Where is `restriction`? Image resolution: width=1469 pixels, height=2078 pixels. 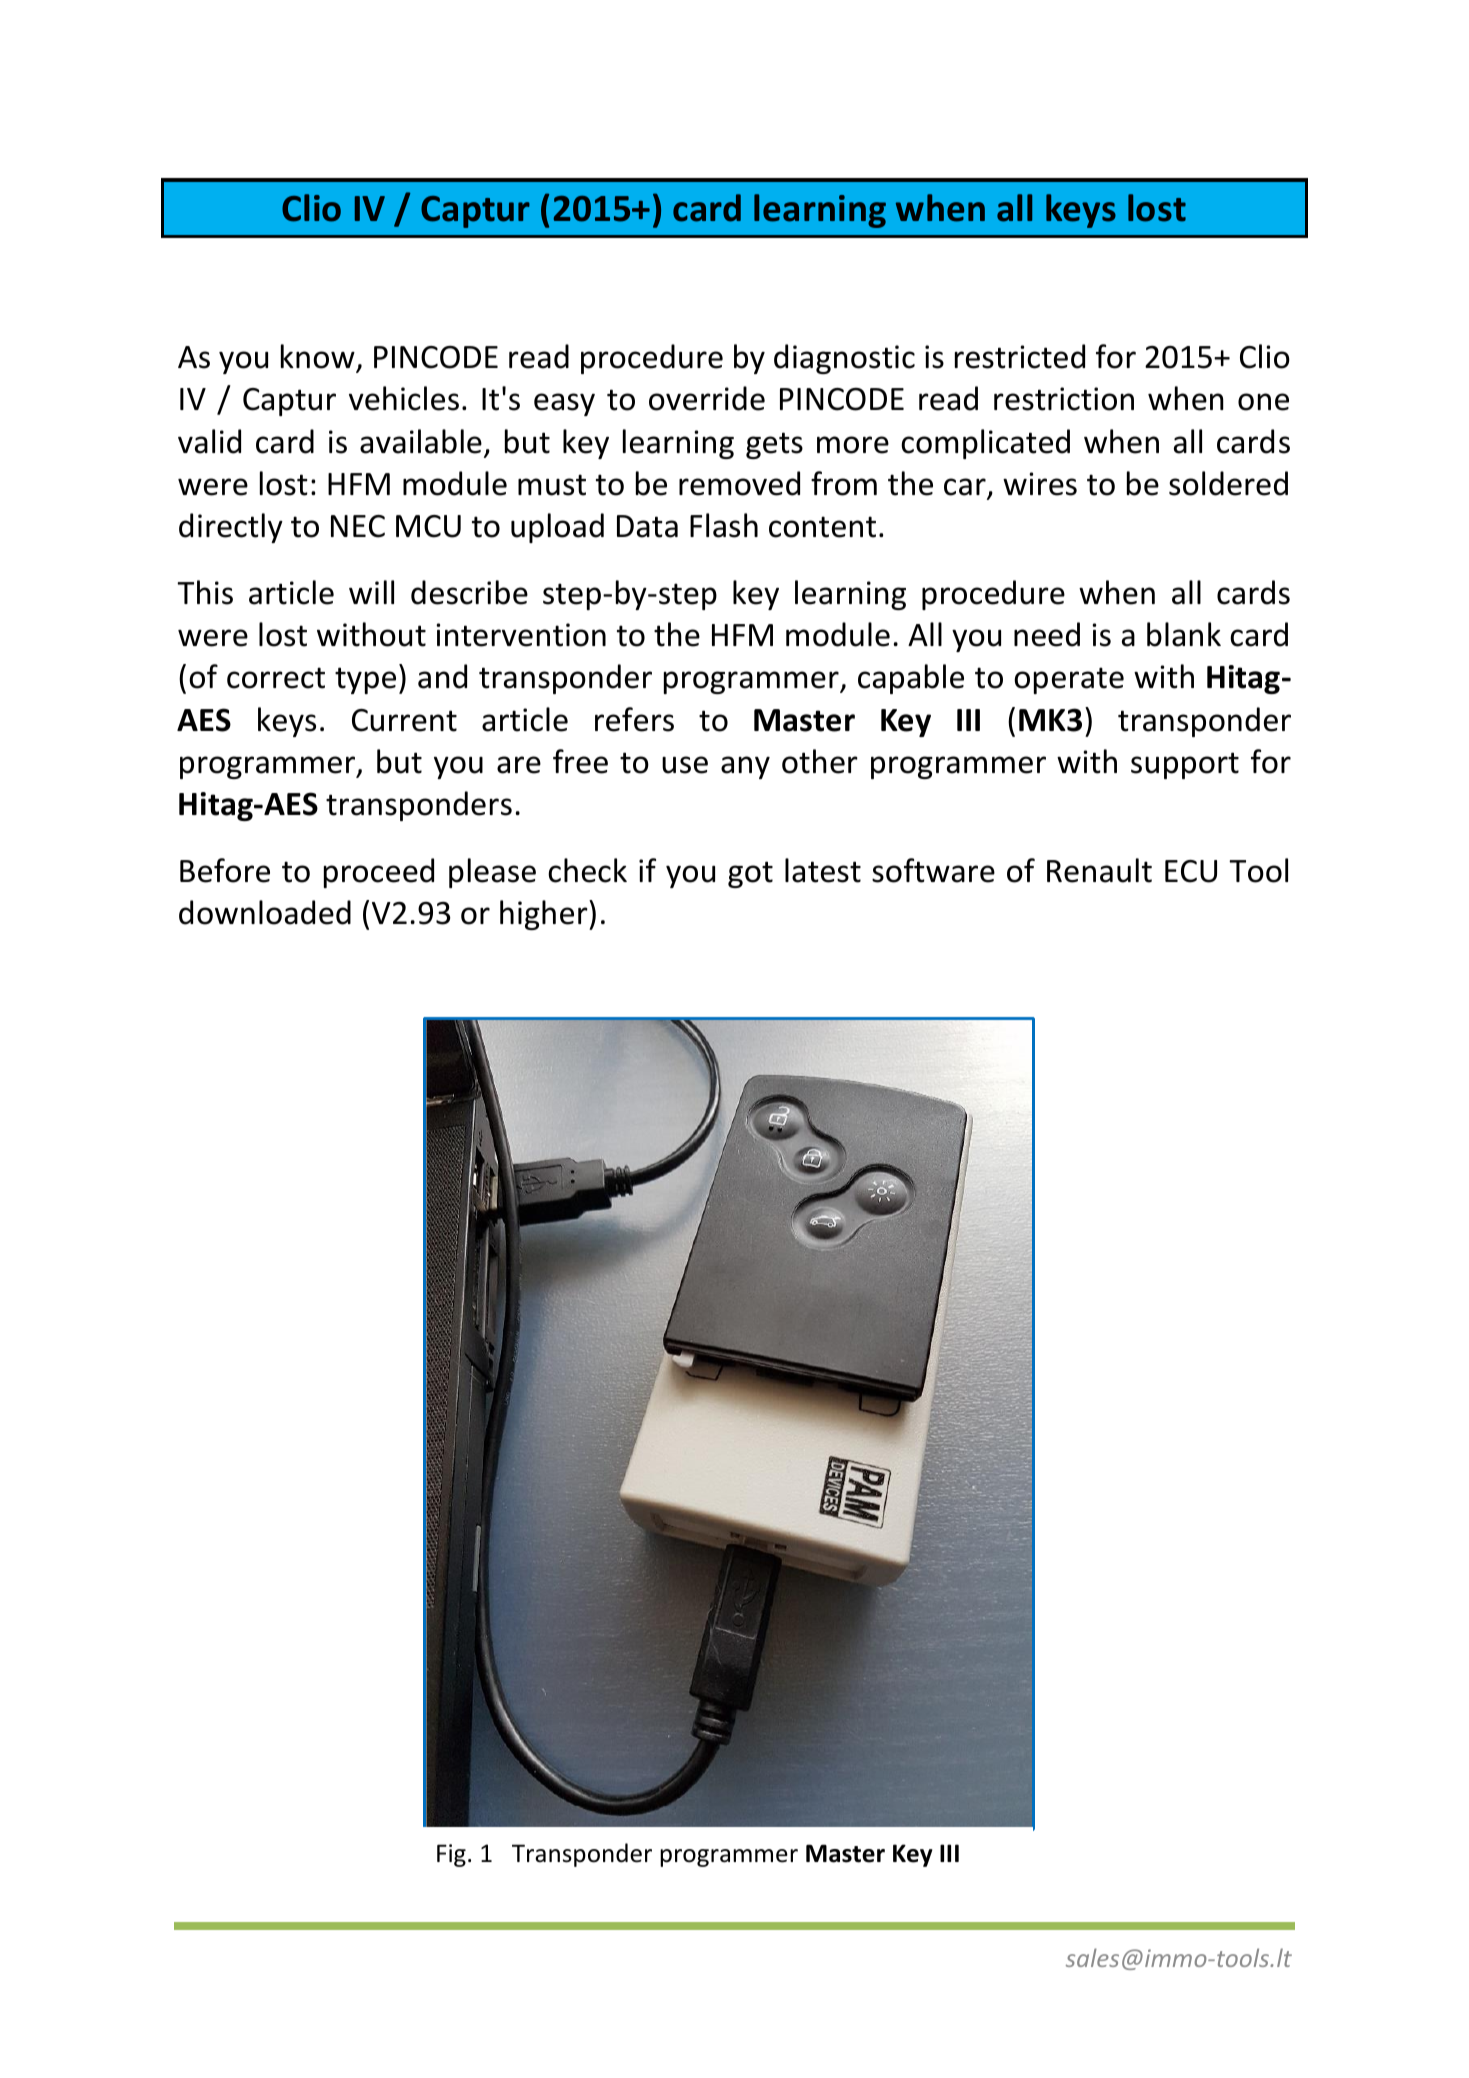
restriction is located at coordinates (1064, 399).
